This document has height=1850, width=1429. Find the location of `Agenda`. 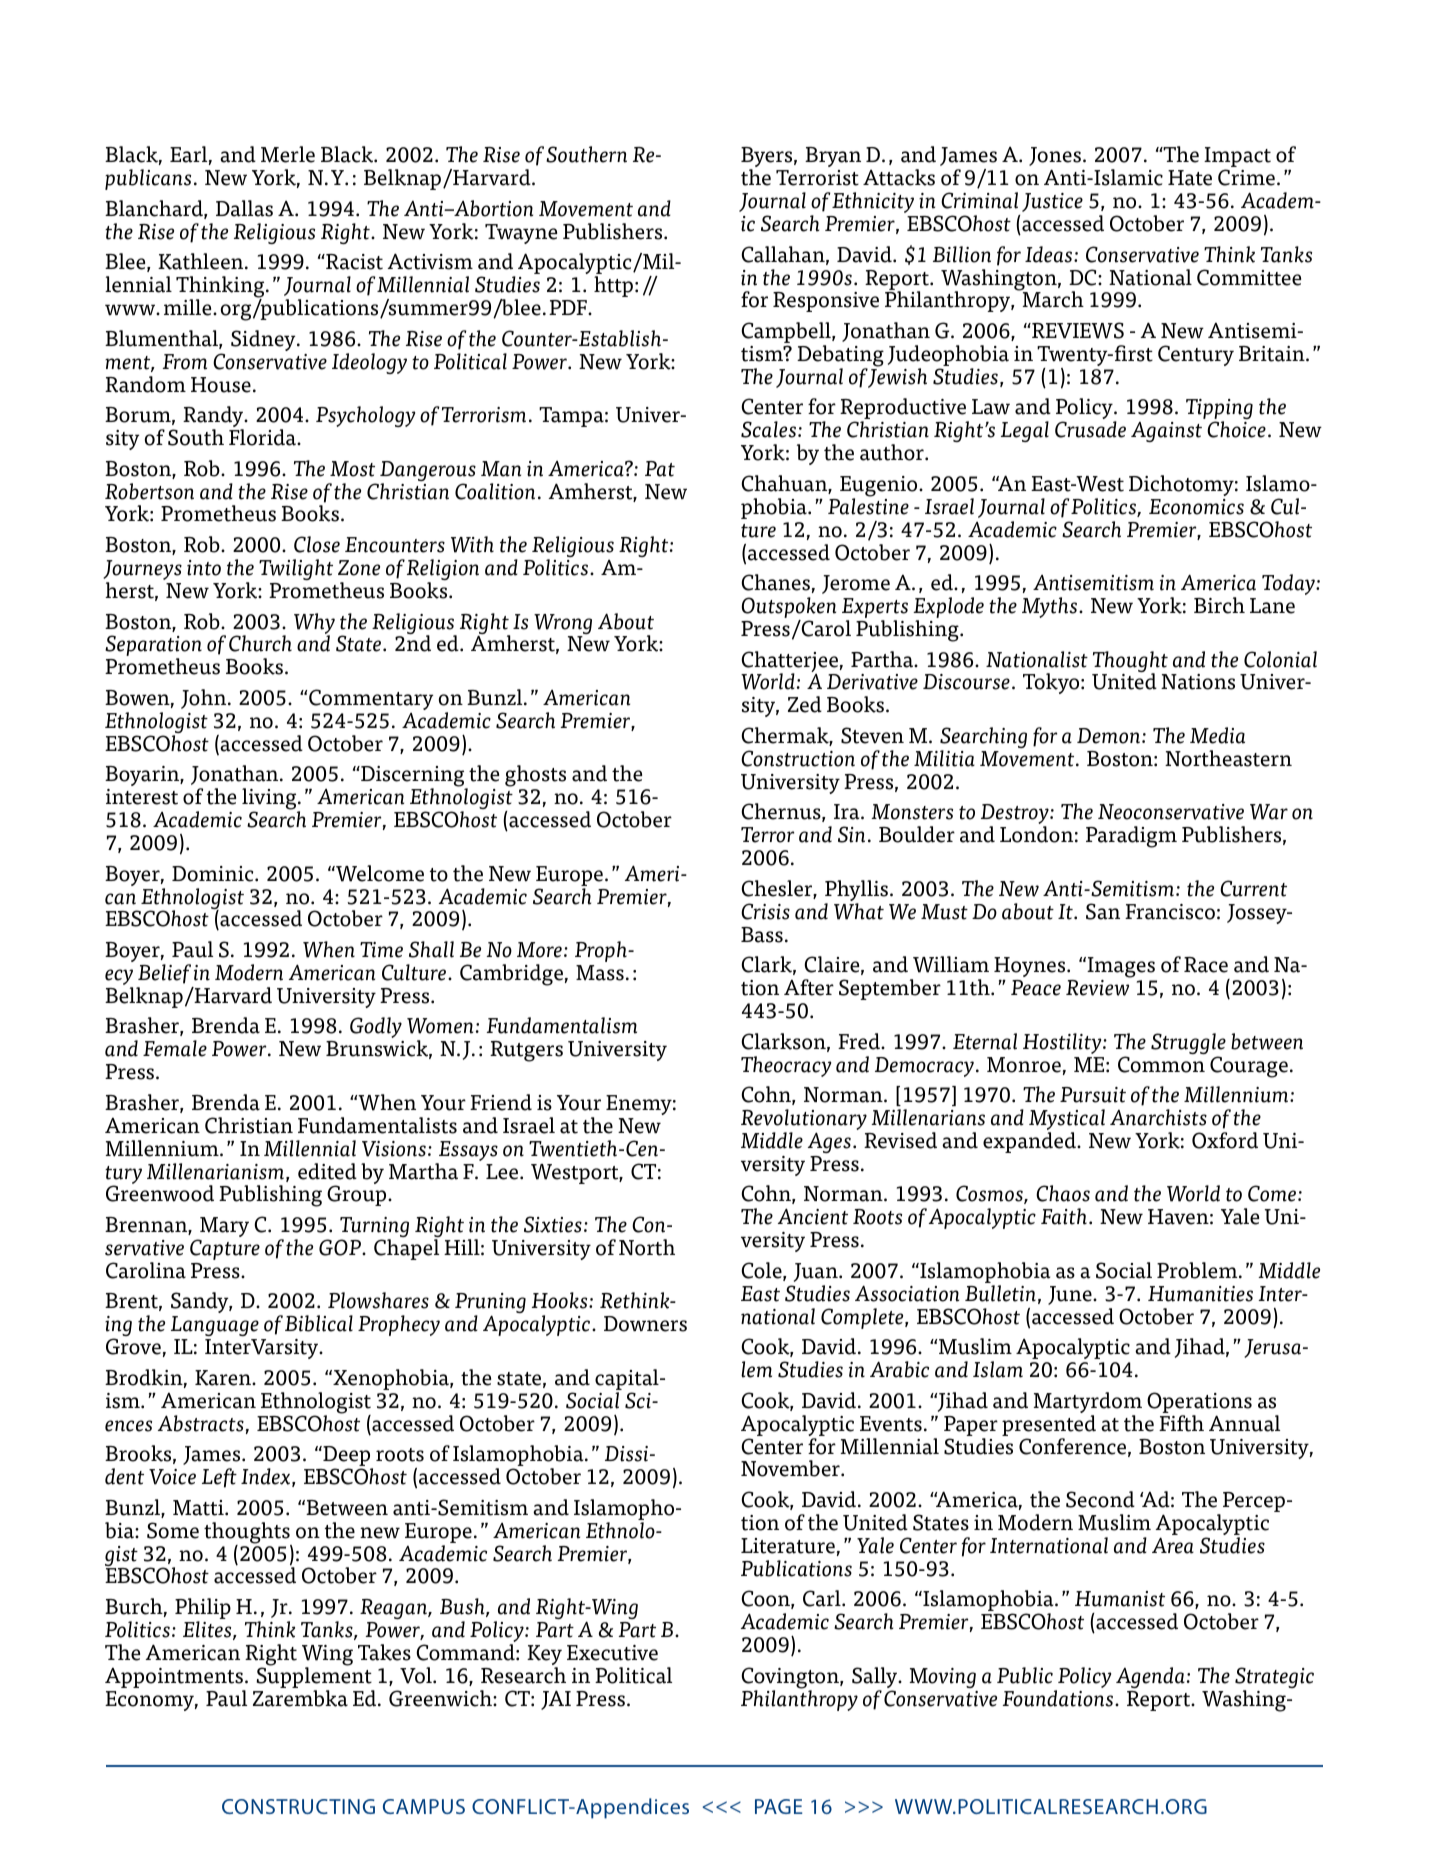

Agenda is located at coordinates (1150, 1677).
